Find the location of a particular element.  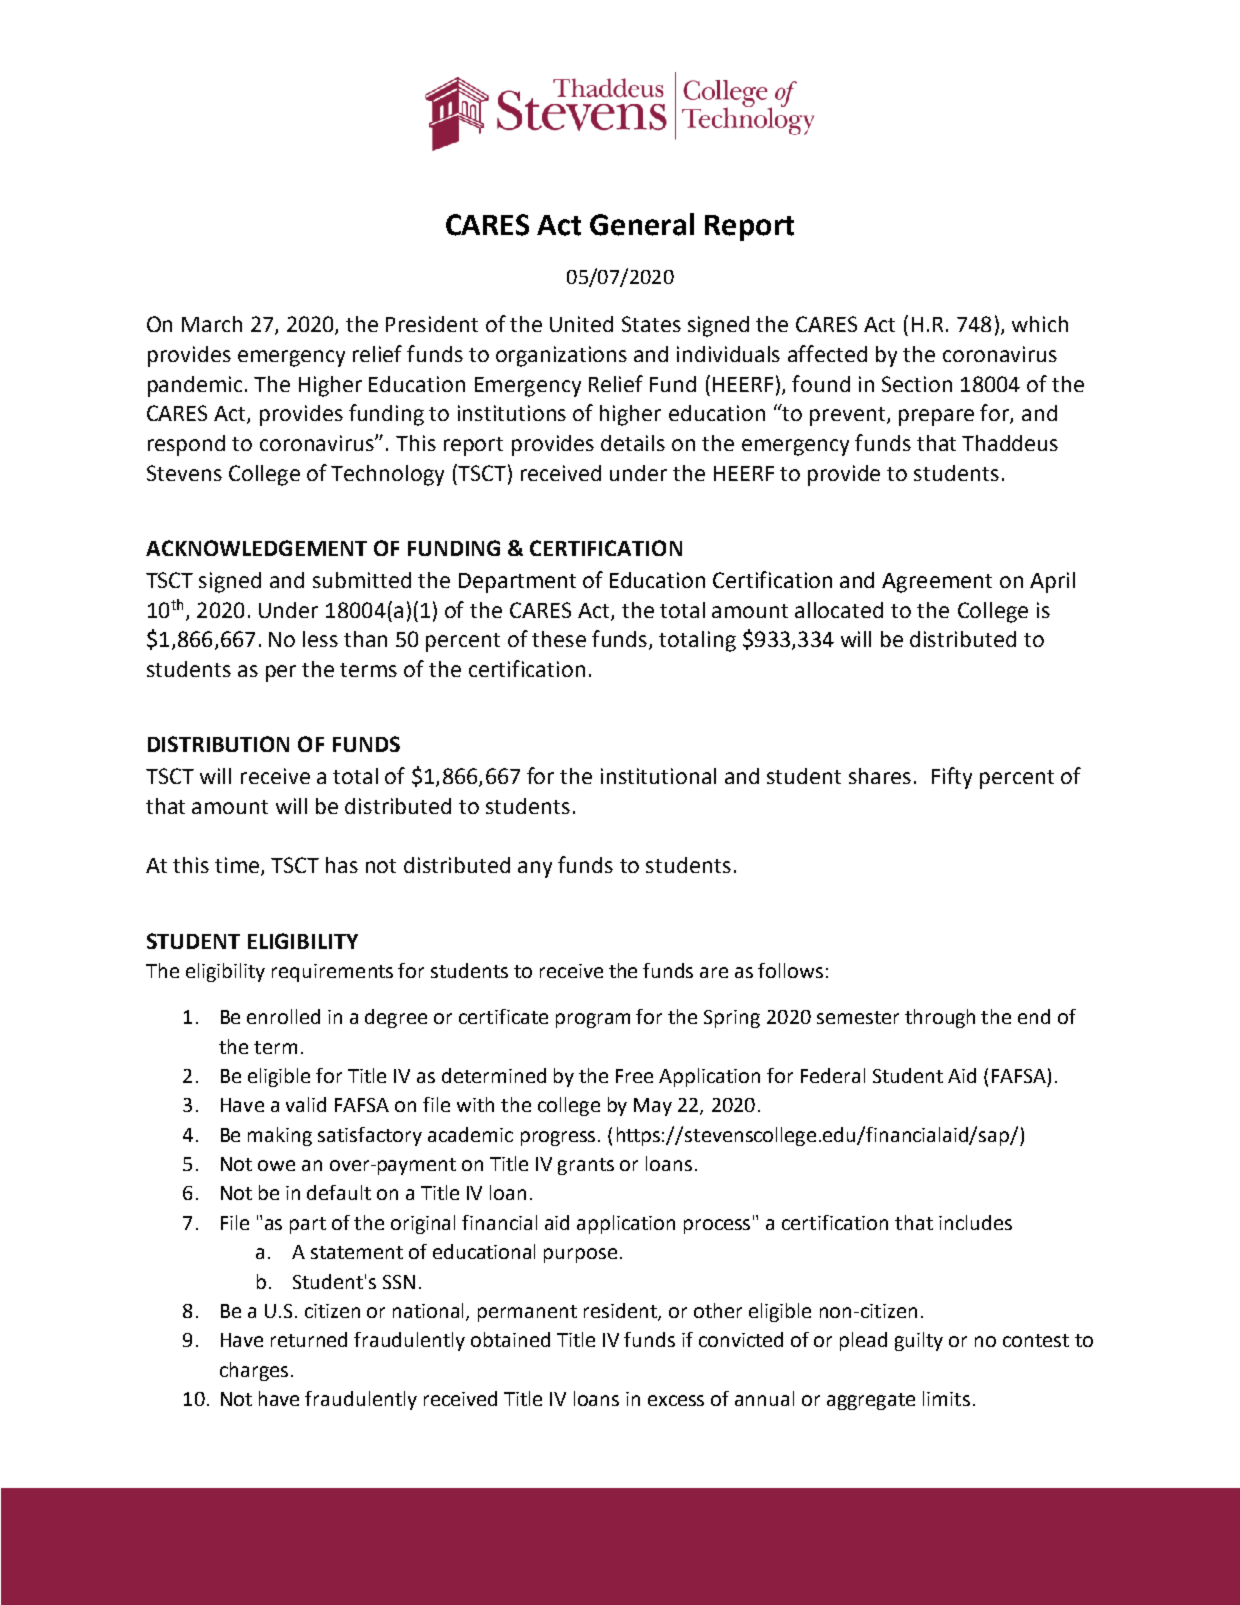

General is located at coordinates (642, 224).
